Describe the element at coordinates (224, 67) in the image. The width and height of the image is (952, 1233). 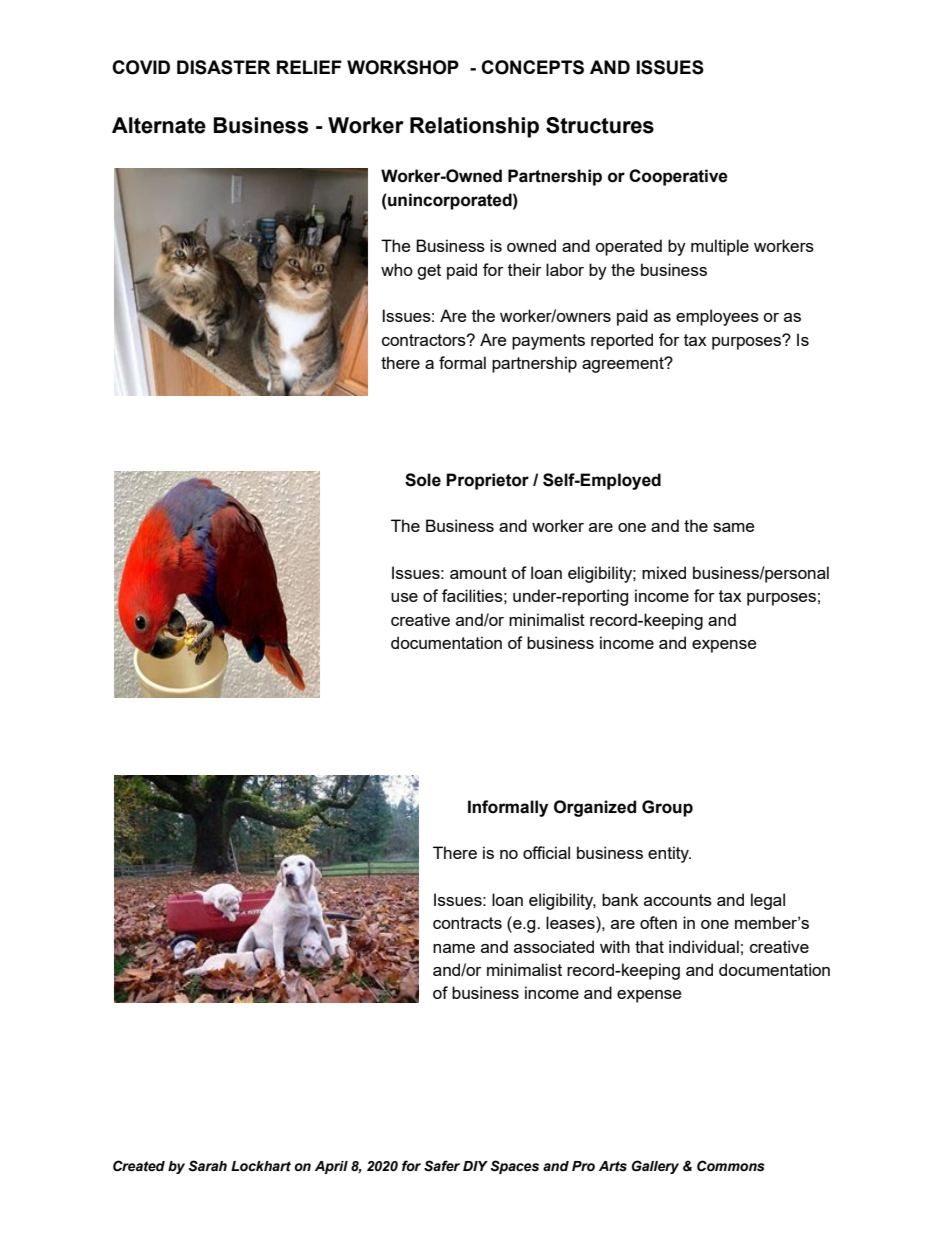
I see `DISASTER` at that location.
